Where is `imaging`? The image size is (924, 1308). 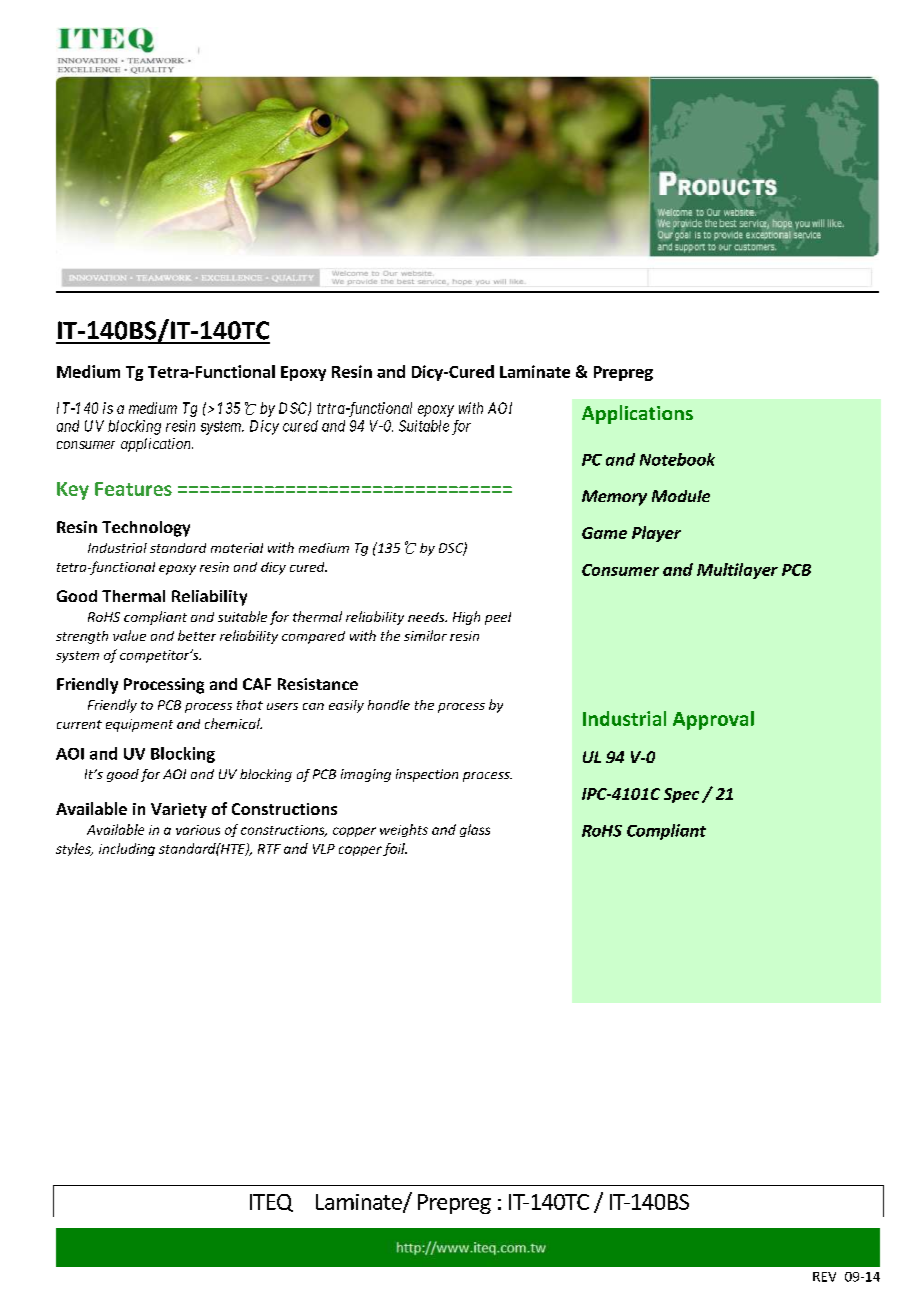
imaging is located at coordinates (366, 775).
